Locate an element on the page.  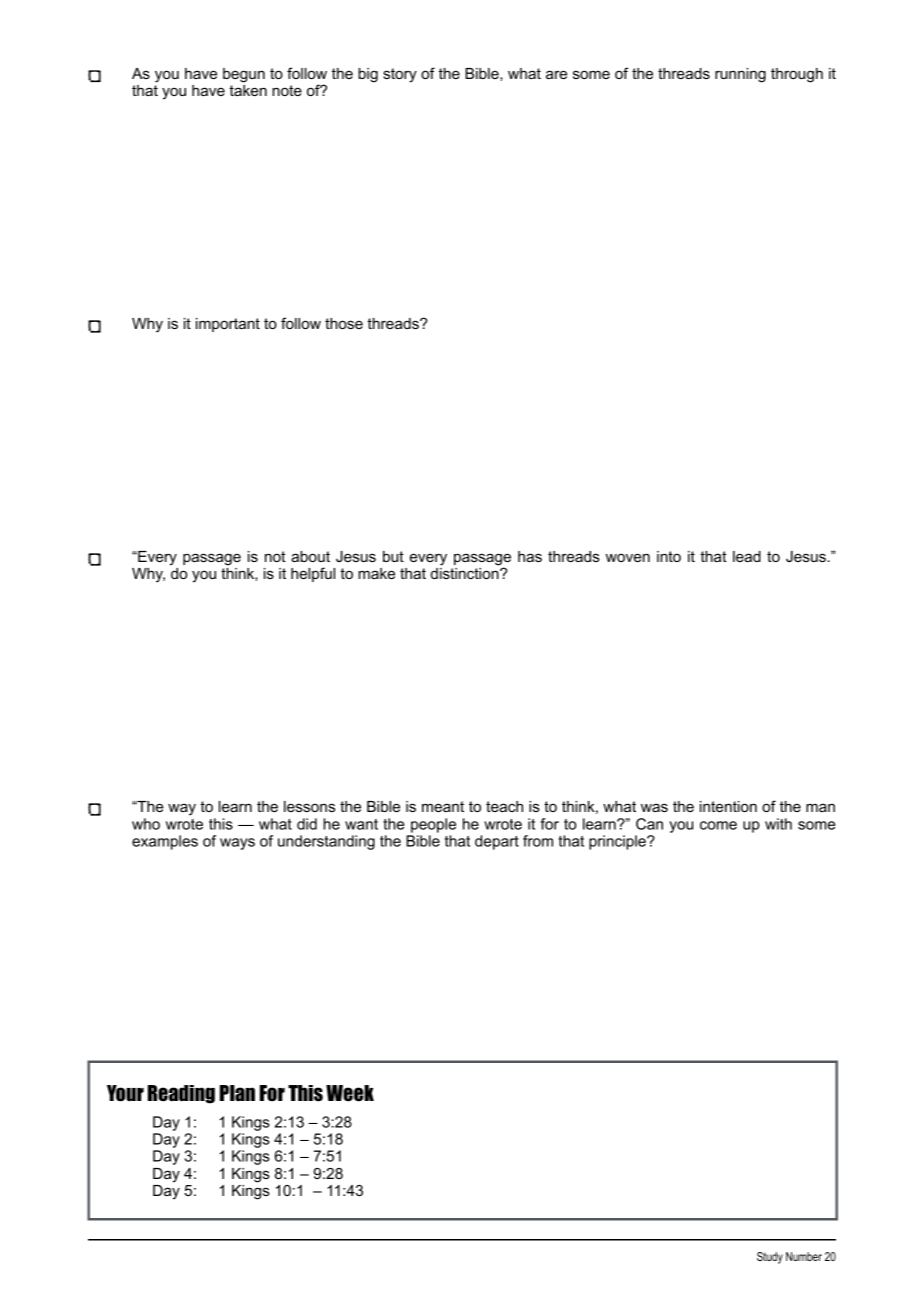
story is located at coordinates (400, 75).
